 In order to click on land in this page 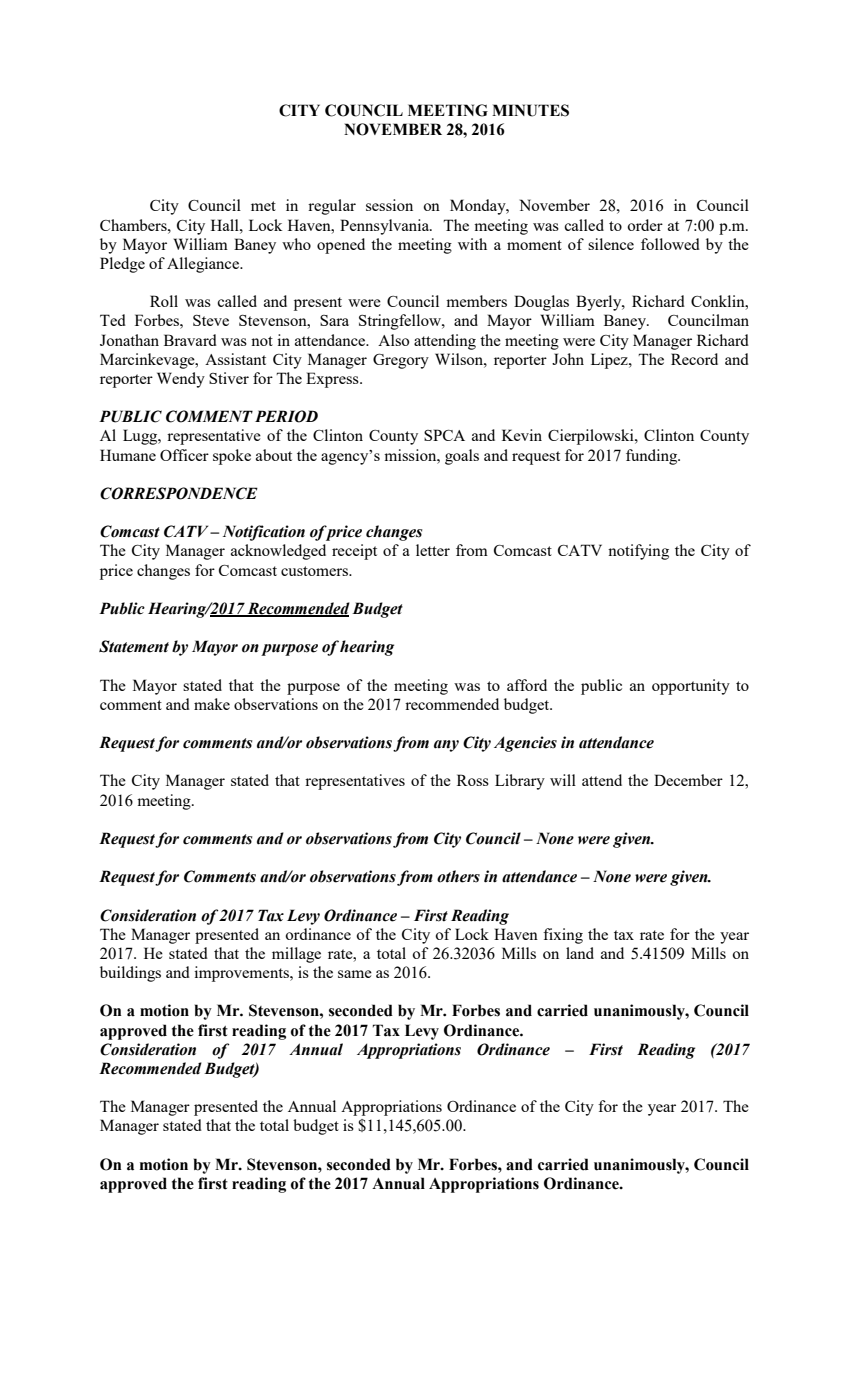, I will do `click(580, 953)`.
